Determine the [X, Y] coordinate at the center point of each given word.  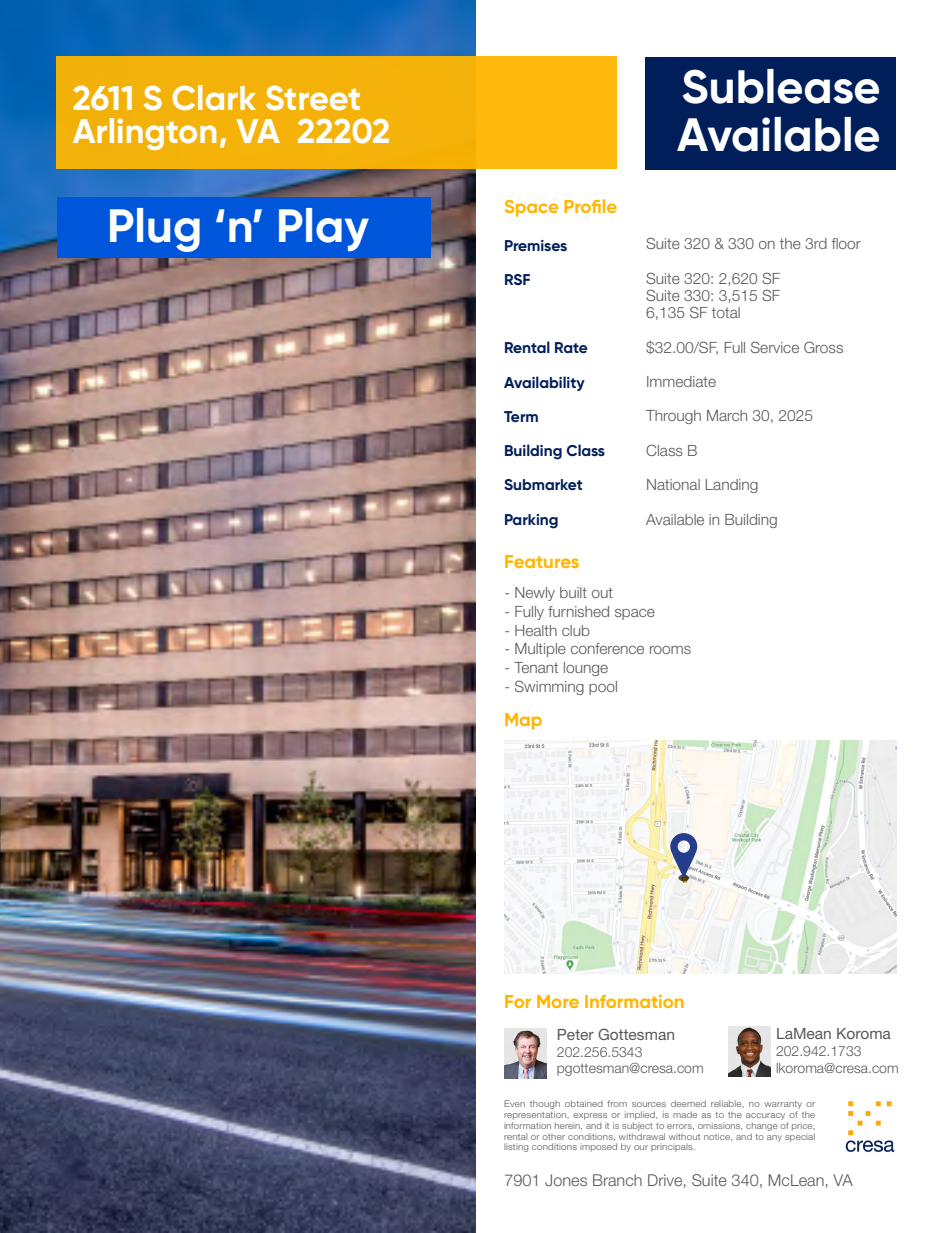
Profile [590, 206]
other [553, 1137]
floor [846, 243]
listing [516, 1148]
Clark [214, 98]
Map [523, 721]
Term [521, 416]
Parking [531, 521]
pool [603, 688]
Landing [731, 486]
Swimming [549, 687]
